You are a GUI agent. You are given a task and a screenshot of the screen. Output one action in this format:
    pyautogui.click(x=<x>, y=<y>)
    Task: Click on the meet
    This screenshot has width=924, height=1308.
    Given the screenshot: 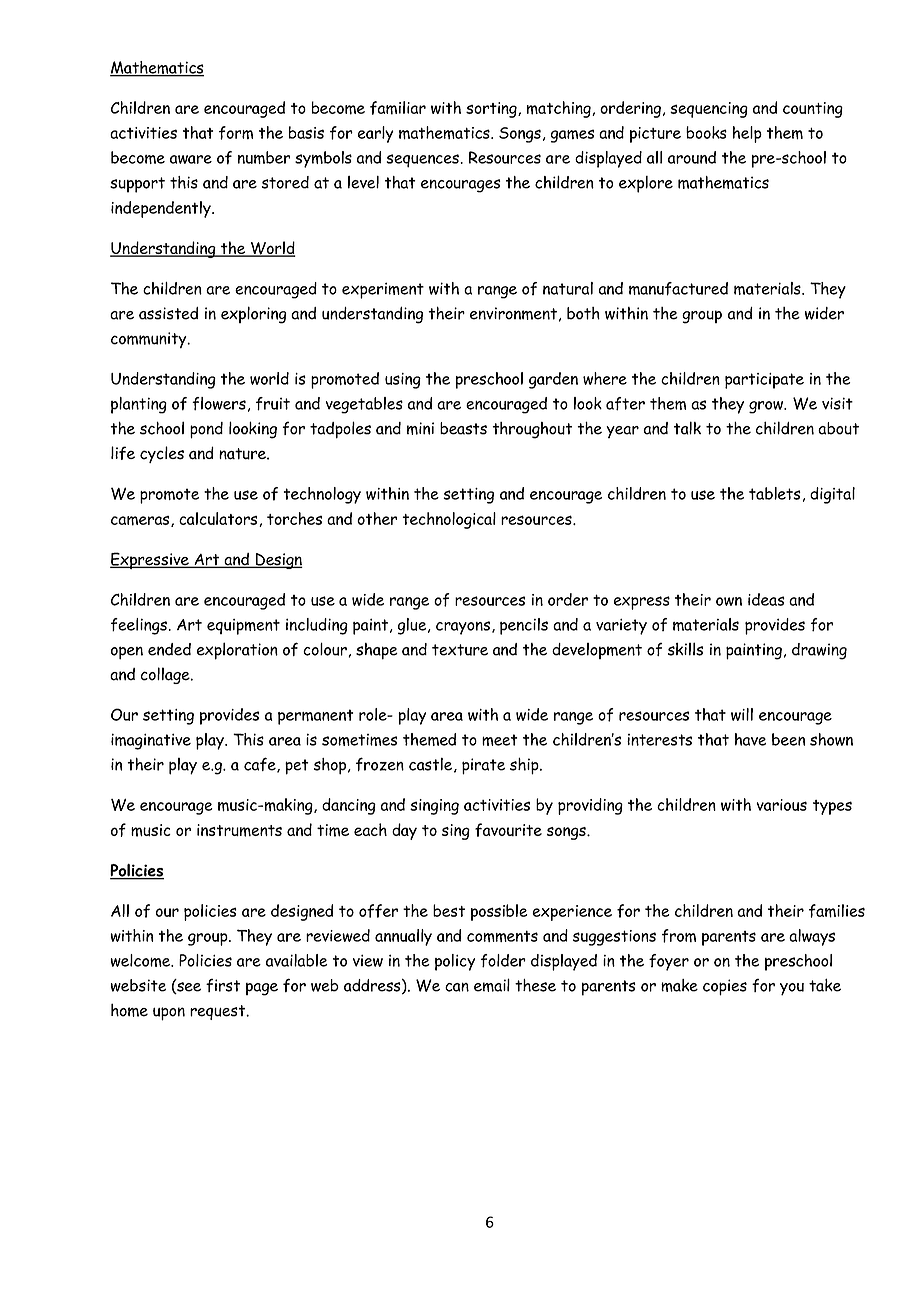 What is the action you would take?
    pyautogui.click(x=500, y=740)
